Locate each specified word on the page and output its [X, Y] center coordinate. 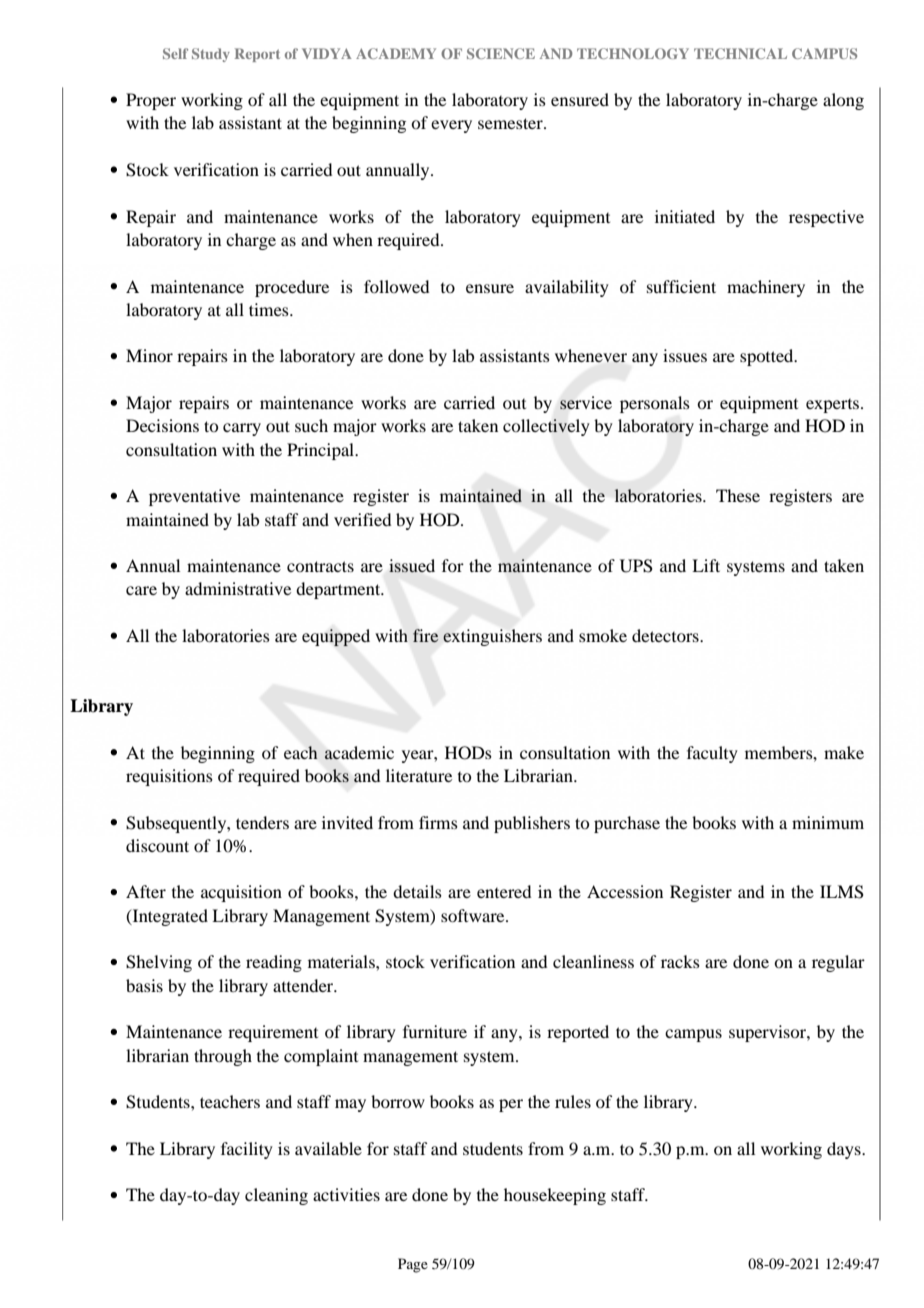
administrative [238, 588]
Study [211, 55]
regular [838, 963]
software [474, 915]
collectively [546, 427]
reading [274, 963]
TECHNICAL [740, 53]
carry [242, 429]
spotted [768, 357]
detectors [666, 635]
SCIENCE [501, 53]
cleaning [276, 1196]
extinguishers [492, 637]
